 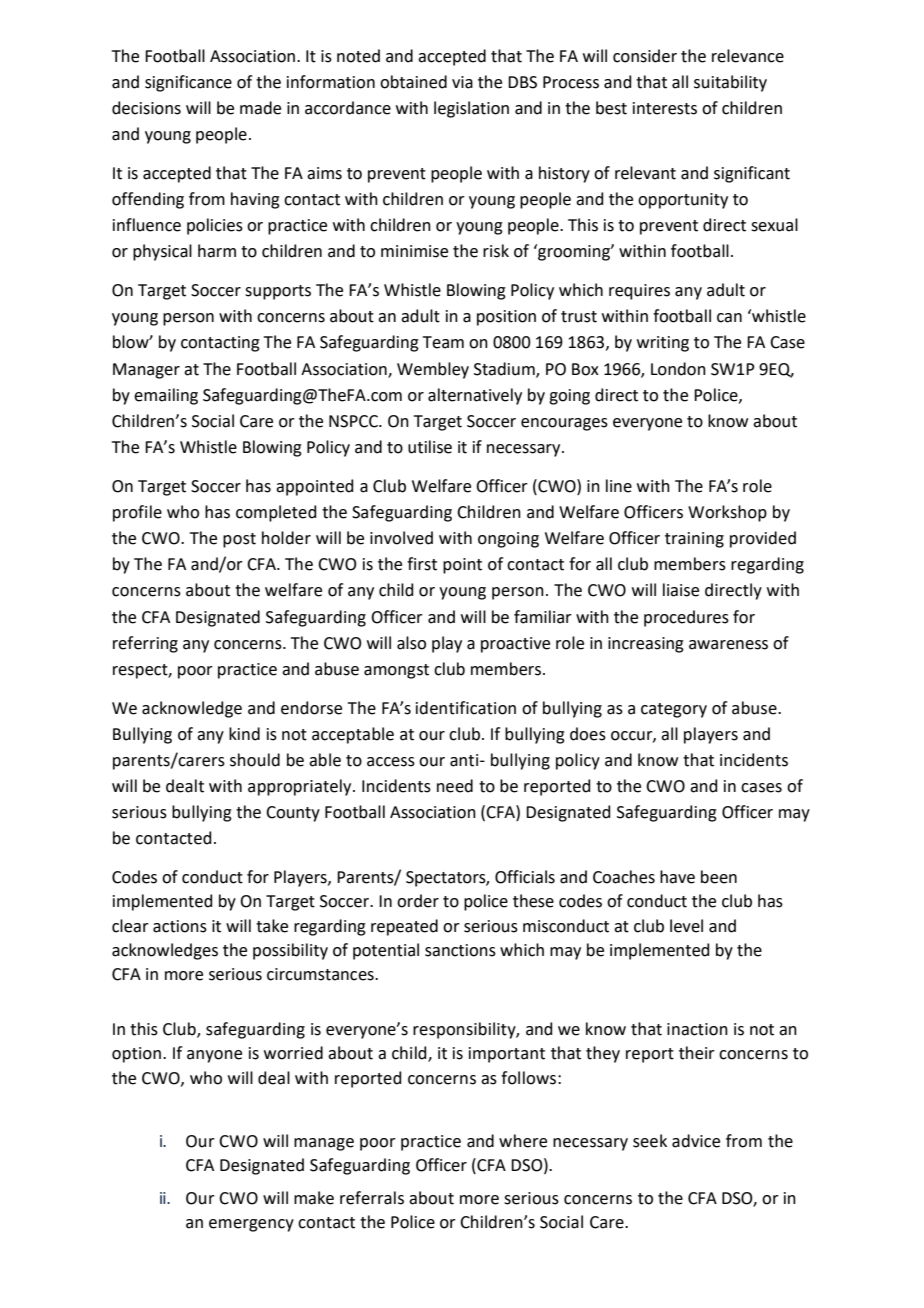 What do you see at coordinates (251, 1225) in the screenshot?
I see `emergency` at bounding box center [251, 1225].
